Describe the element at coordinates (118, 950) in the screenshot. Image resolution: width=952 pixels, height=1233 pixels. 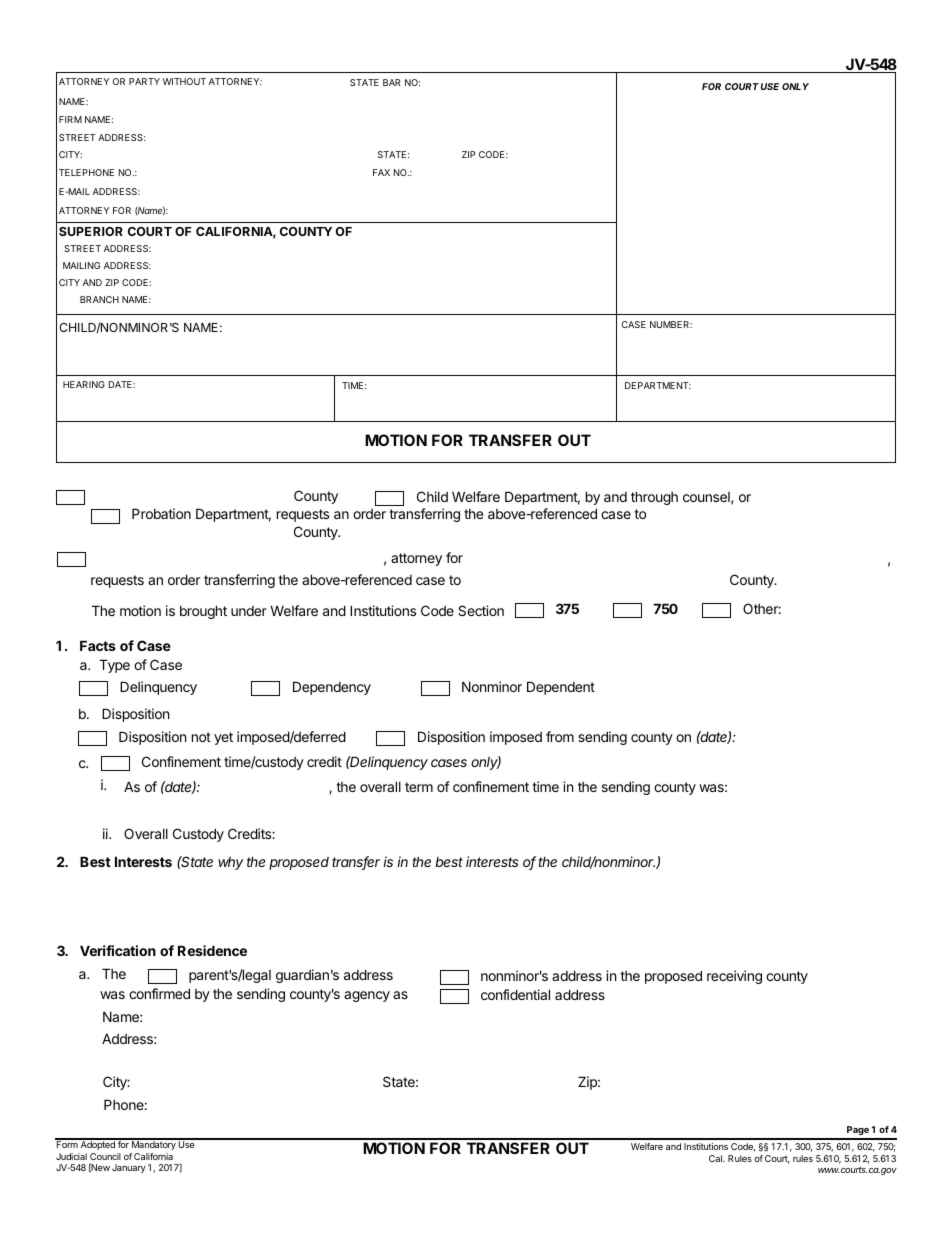
I see `Verification` at that location.
